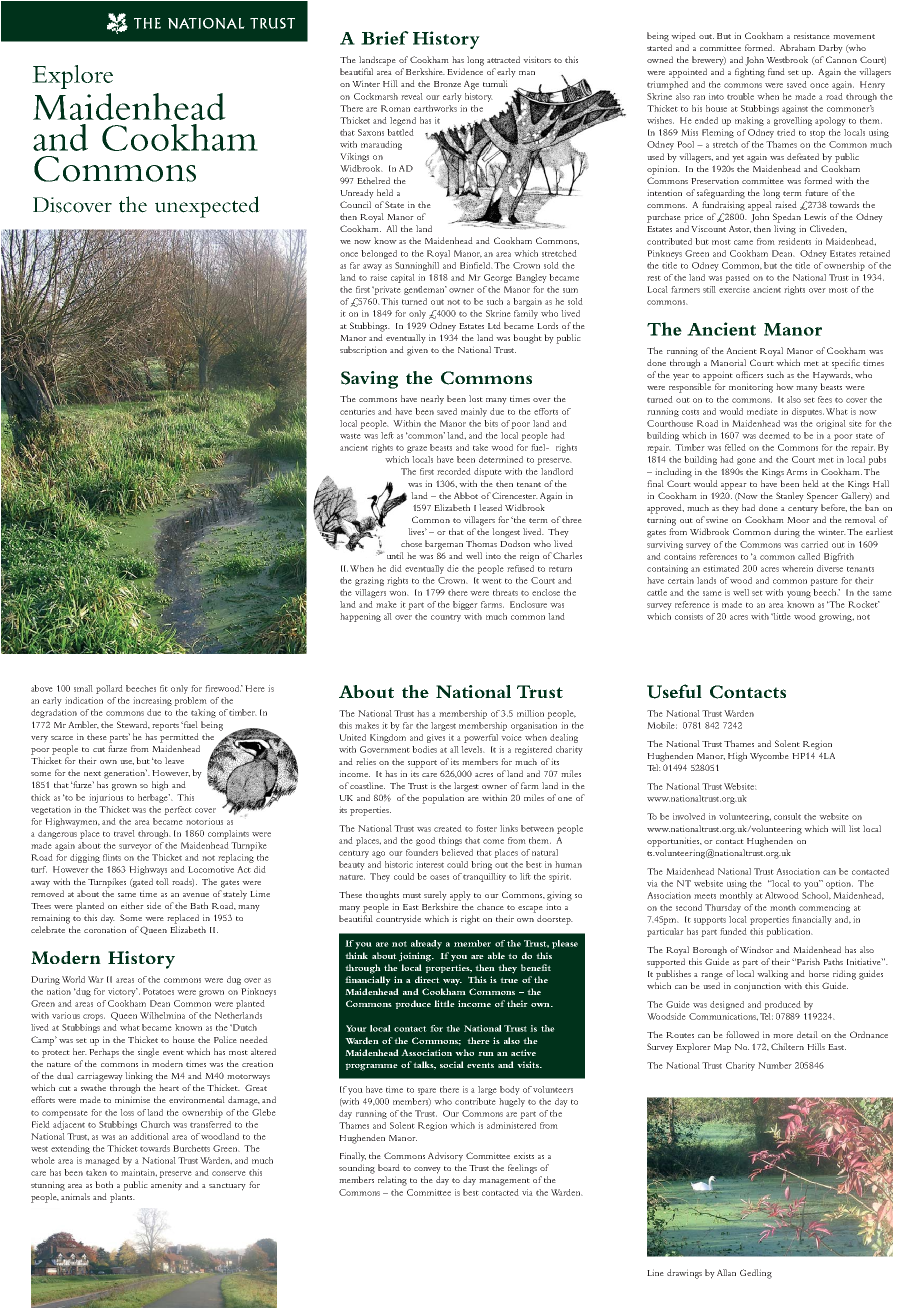  Describe the element at coordinates (746, 461) in the screenshot. I see `gone` at that location.
